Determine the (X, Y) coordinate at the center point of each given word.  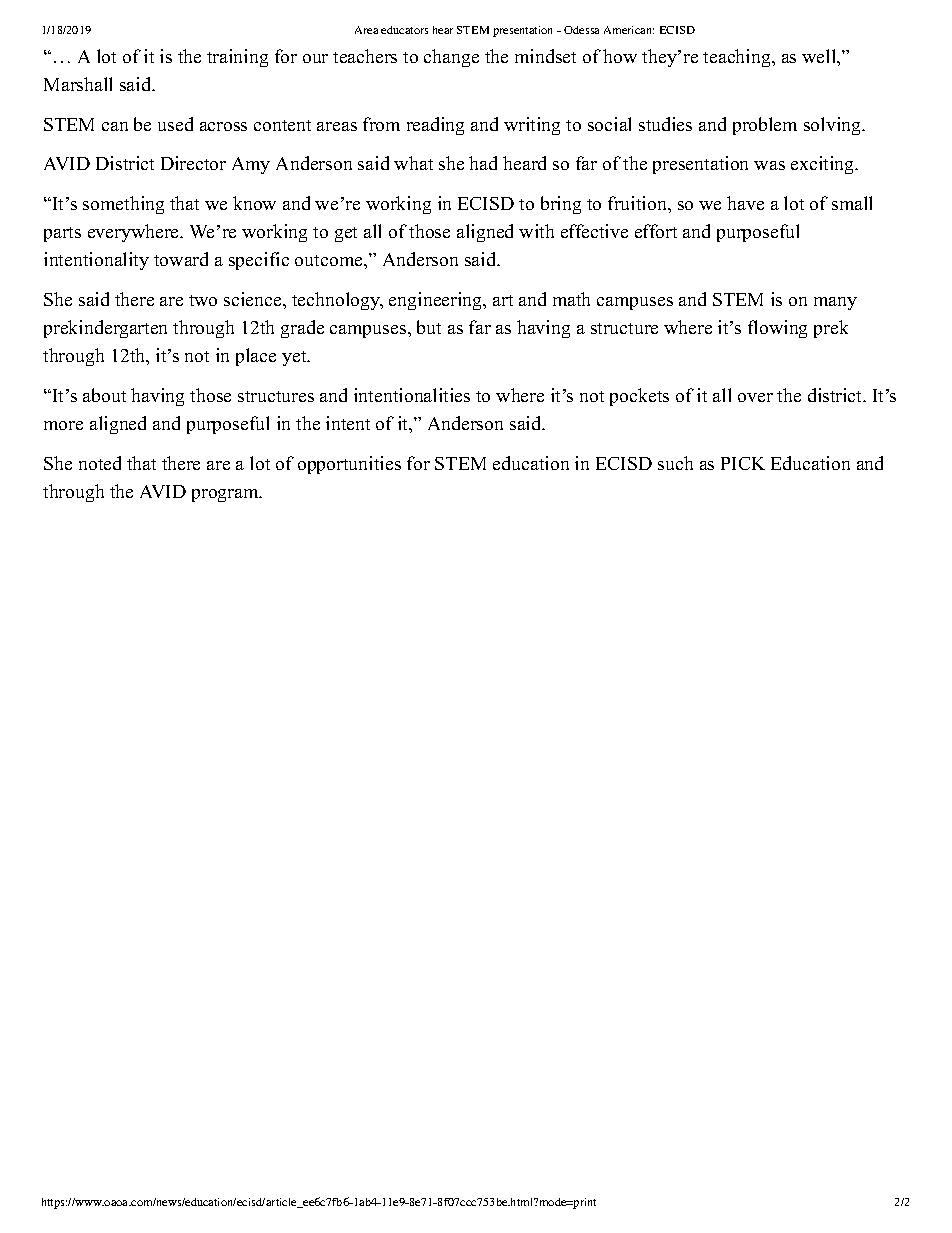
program (226, 495)
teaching (738, 58)
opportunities (349, 465)
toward (181, 259)
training (237, 58)
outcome (330, 260)
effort (656, 231)
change (451, 58)
